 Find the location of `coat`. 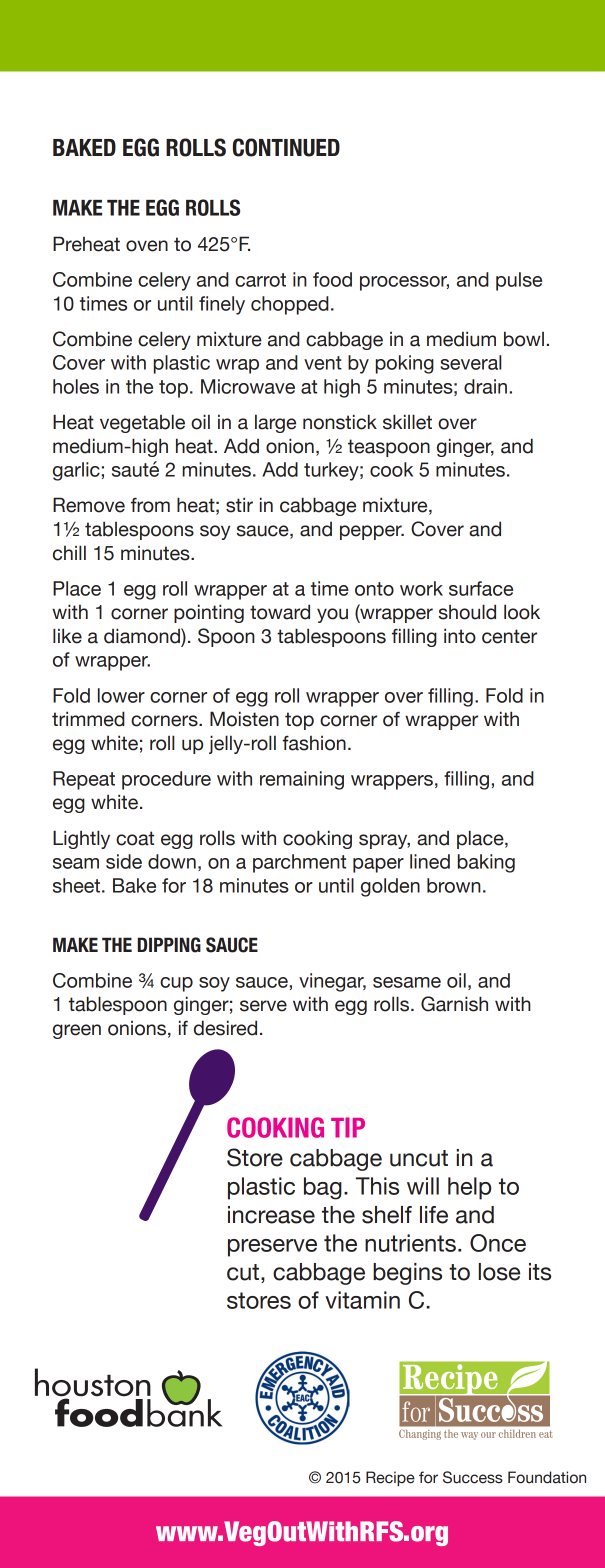

coat is located at coordinates (135, 838).
